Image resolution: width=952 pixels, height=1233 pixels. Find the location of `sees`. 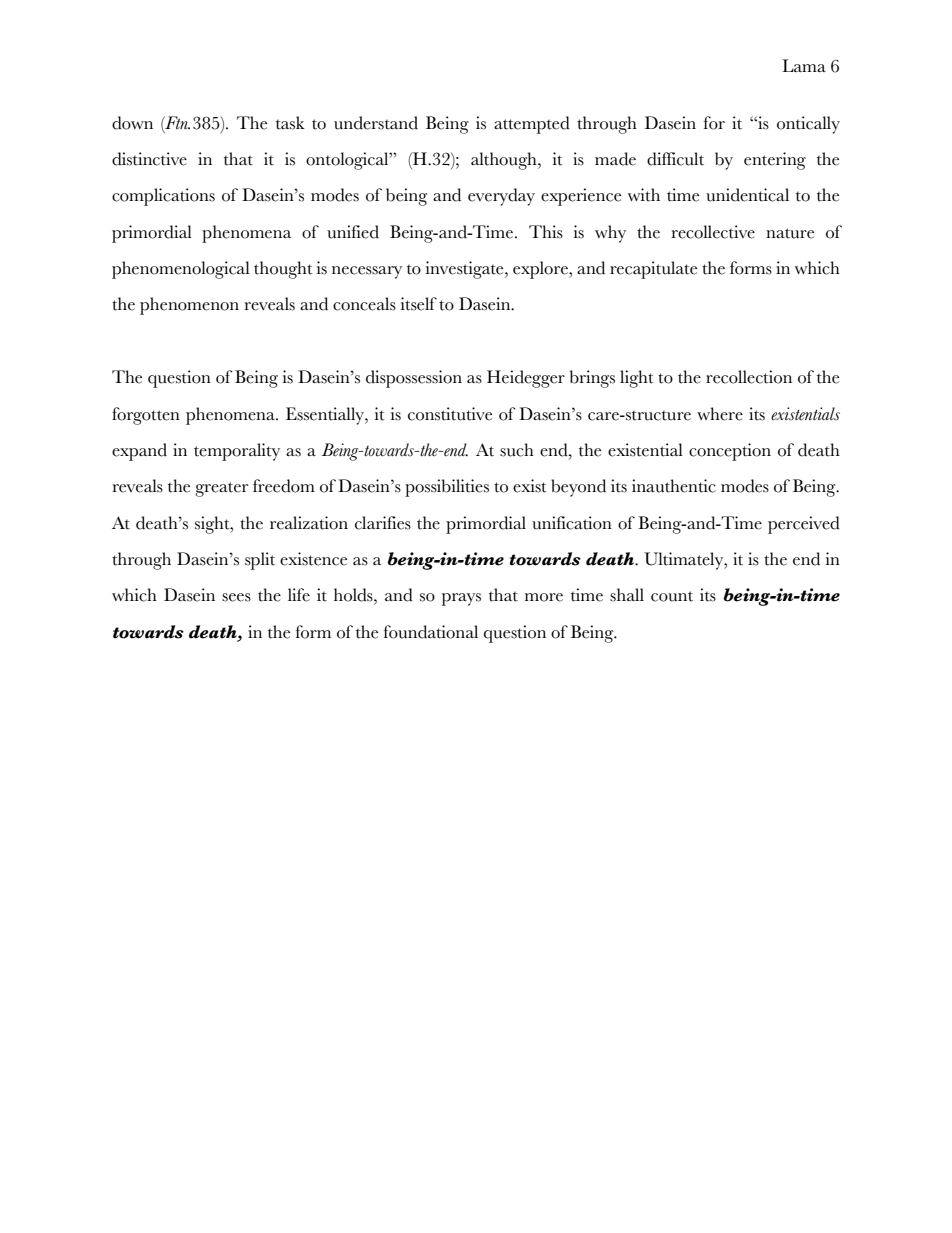

sees is located at coordinates (236, 597).
